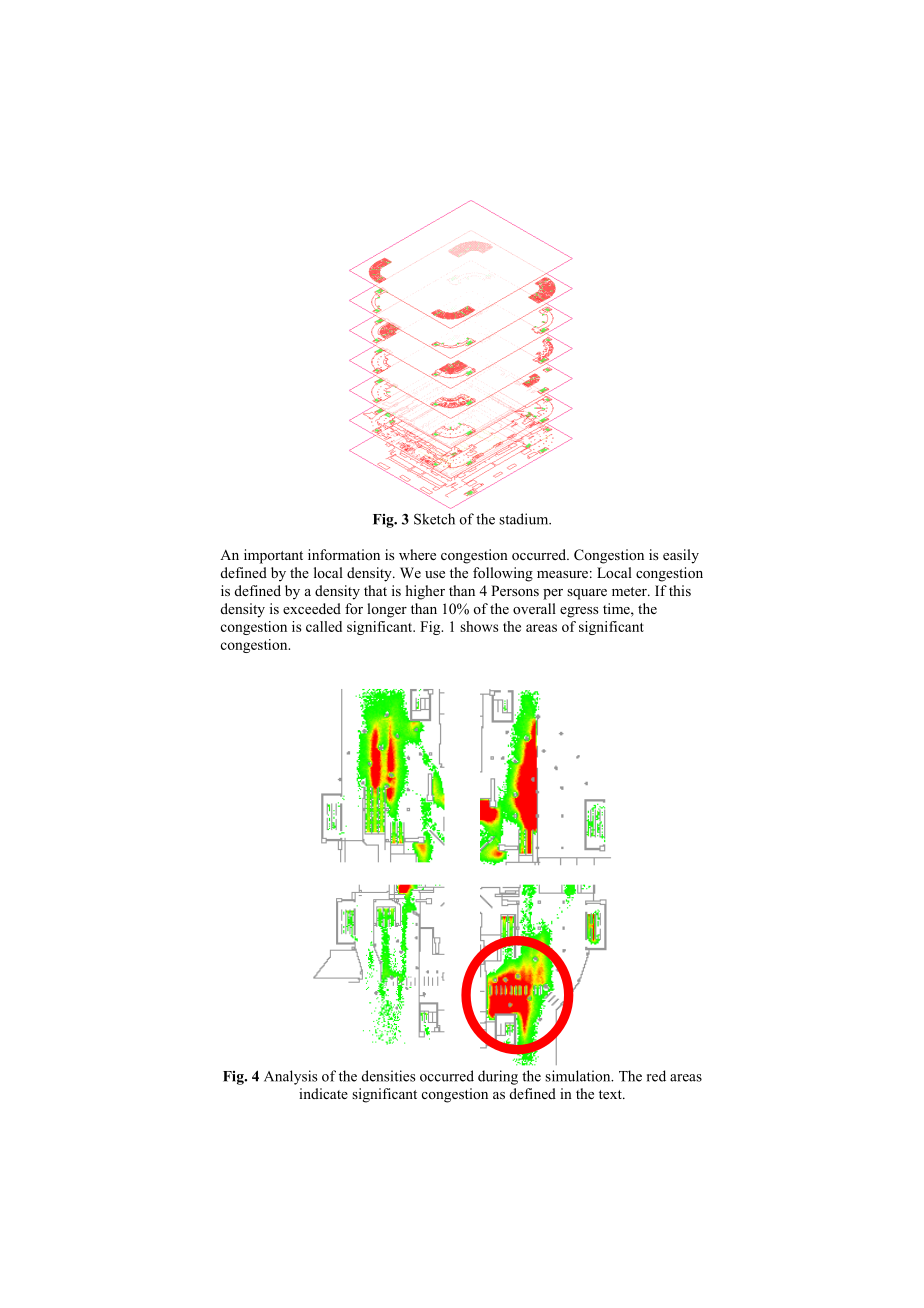 The image size is (924, 1308). What do you see at coordinates (291, 1077) in the document?
I see `Analysis` at bounding box center [291, 1077].
